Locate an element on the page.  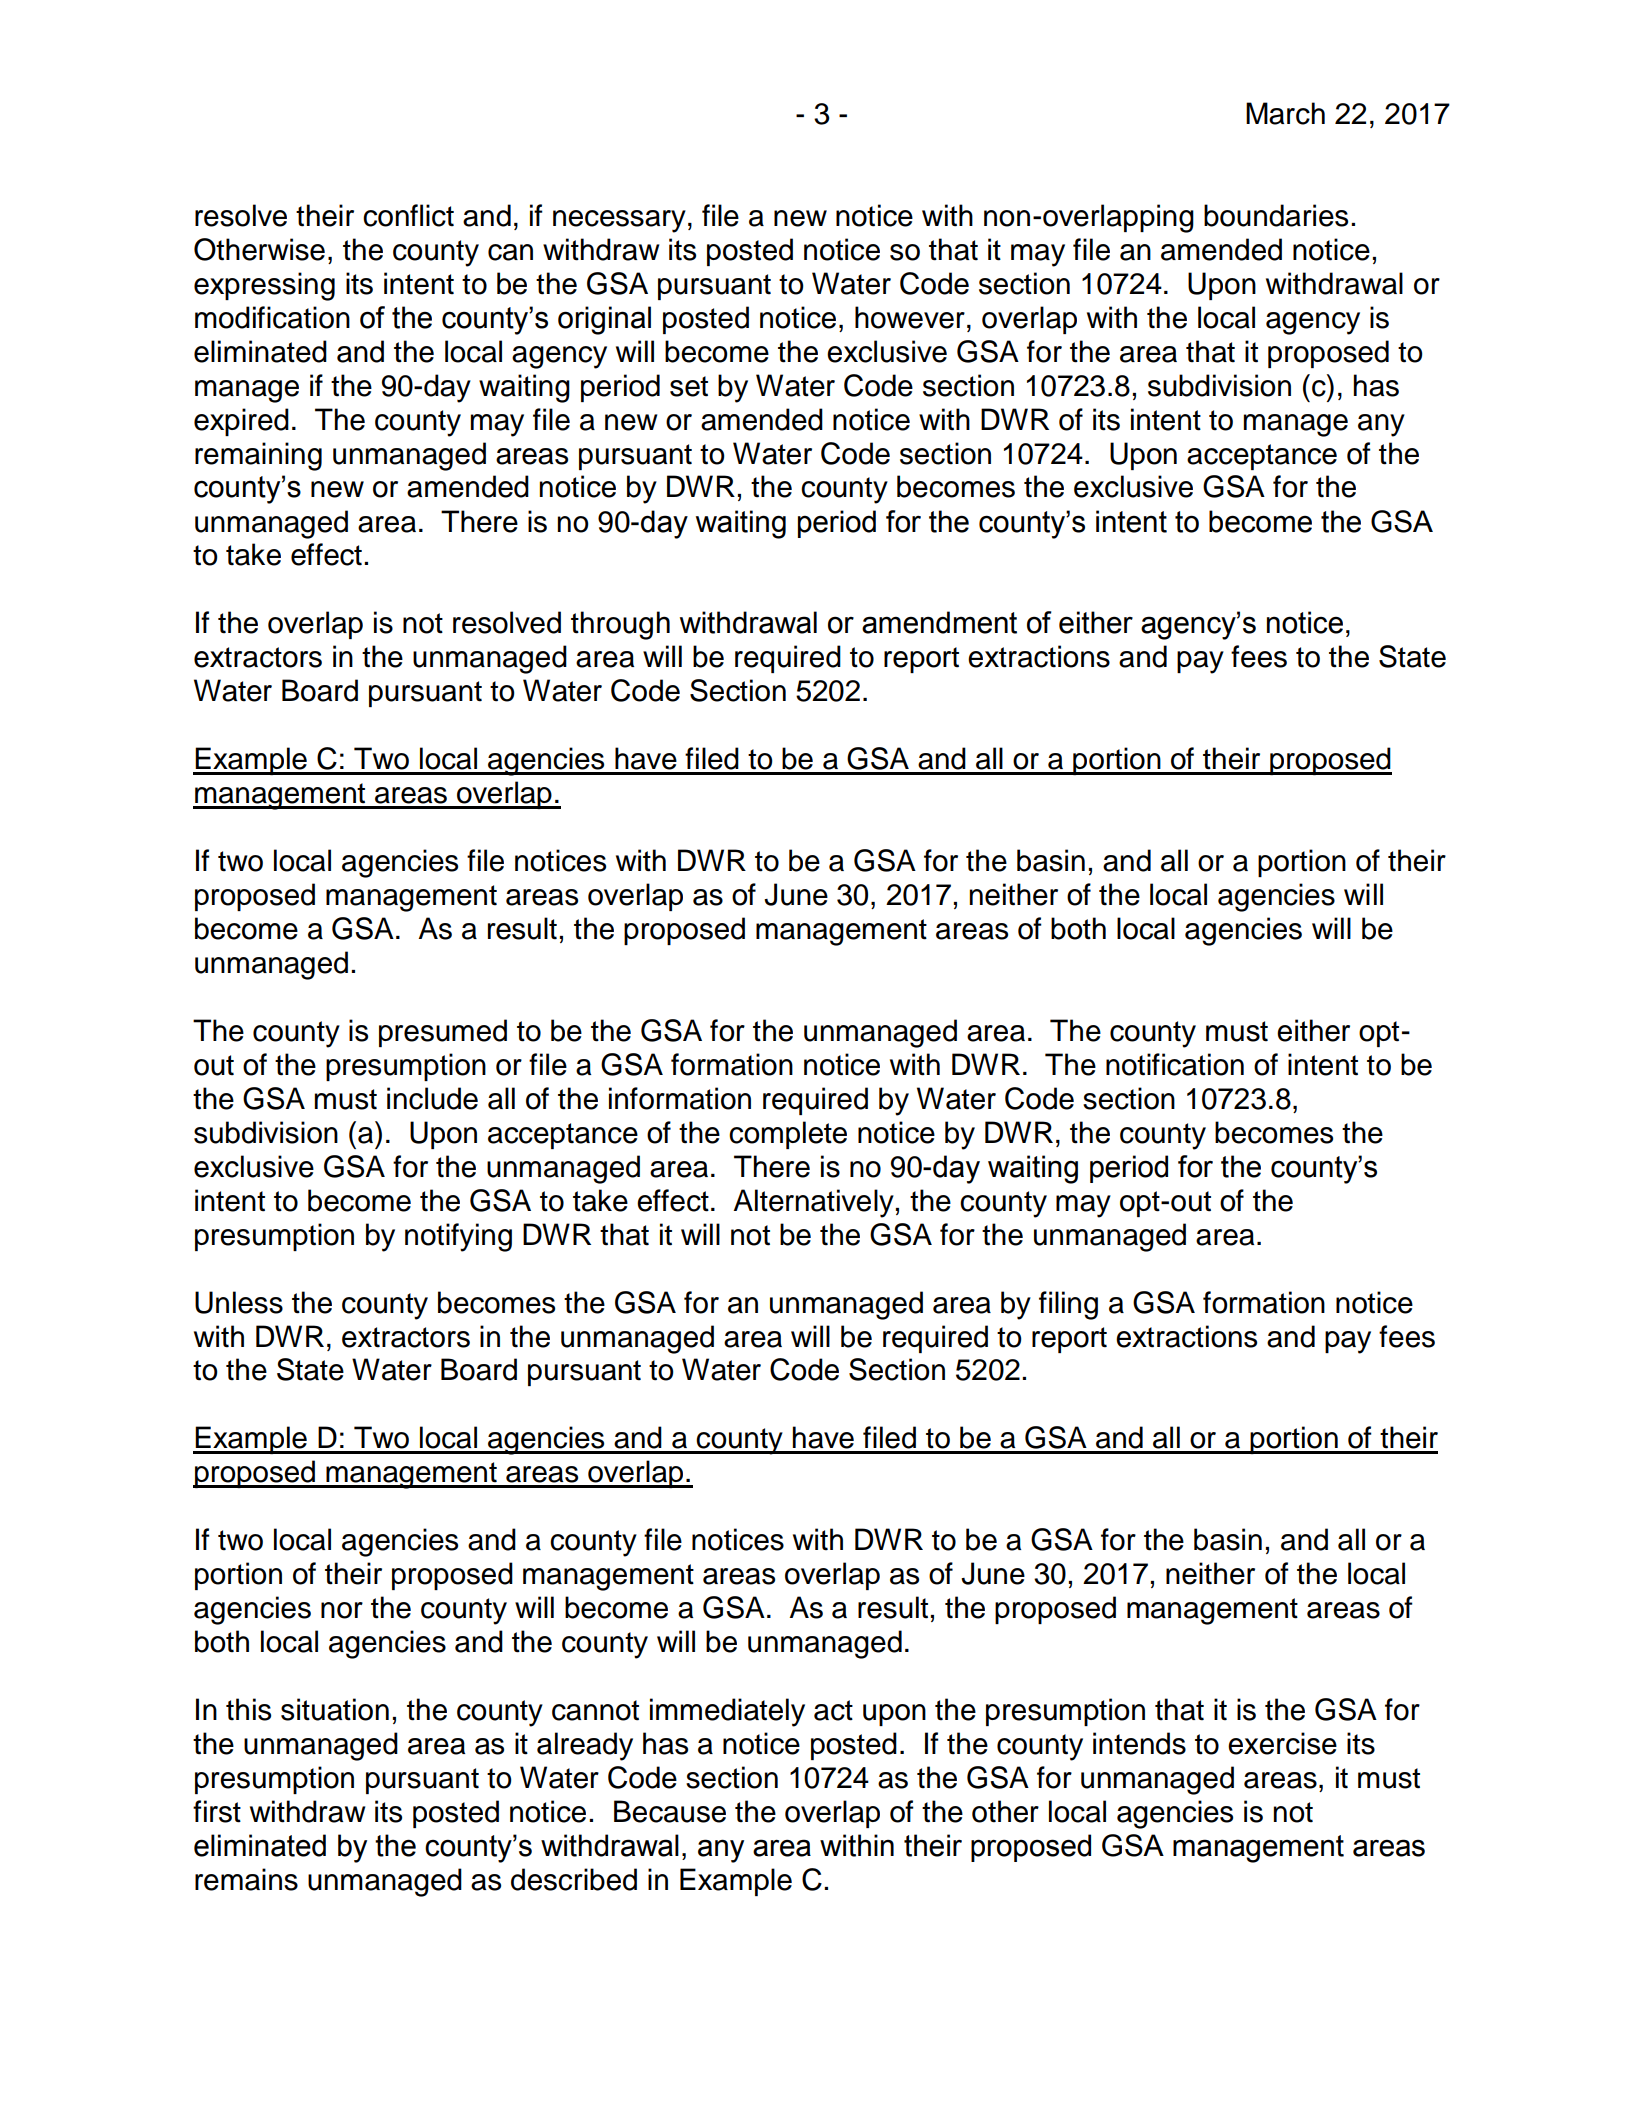
boundaries is located at coordinates (1276, 215).
